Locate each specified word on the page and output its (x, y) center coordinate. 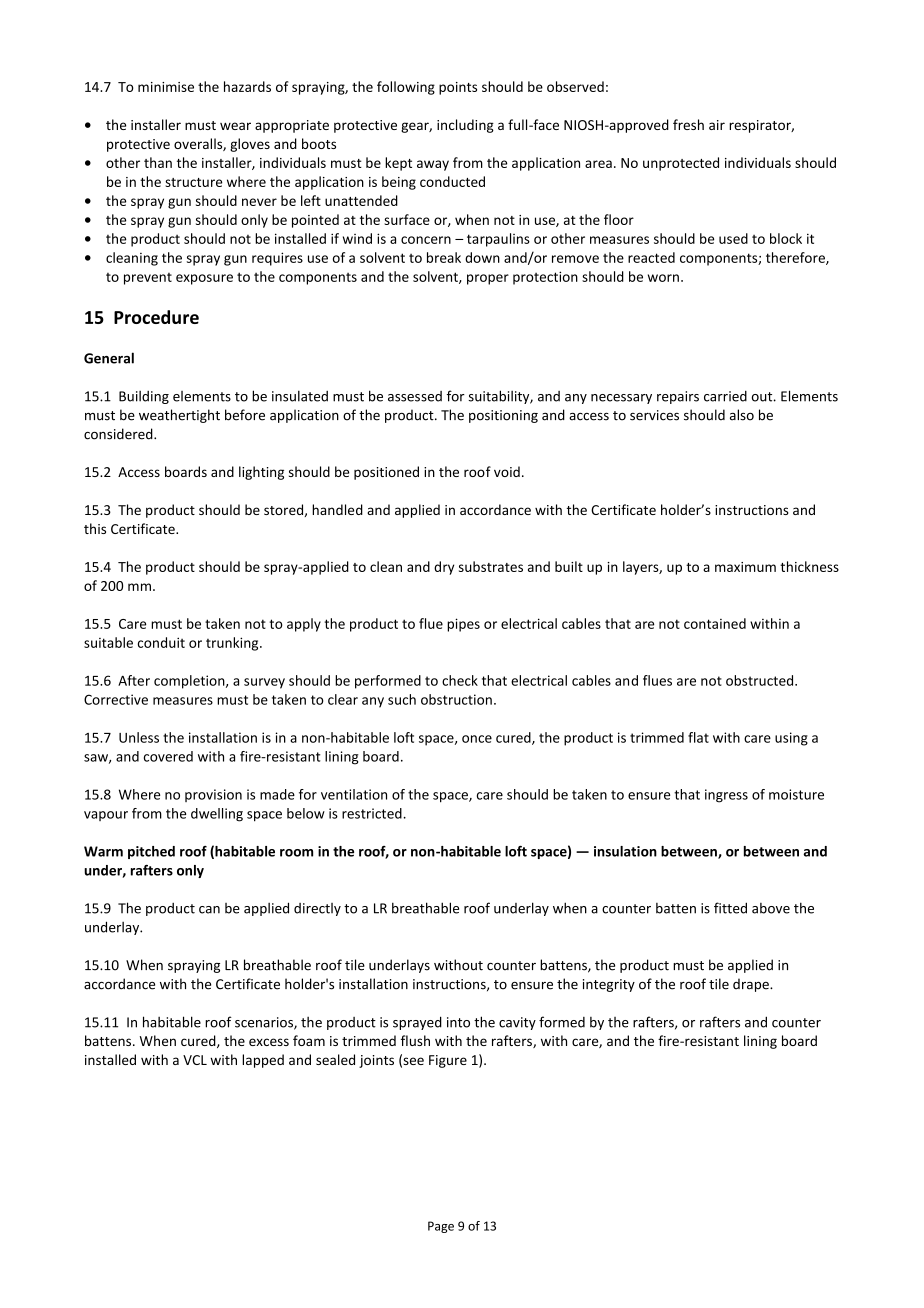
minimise (166, 87)
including (465, 126)
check (460, 680)
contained (715, 623)
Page (441, 1227)
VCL (195, 1060)
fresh (688, 124)
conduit (161, 642)
